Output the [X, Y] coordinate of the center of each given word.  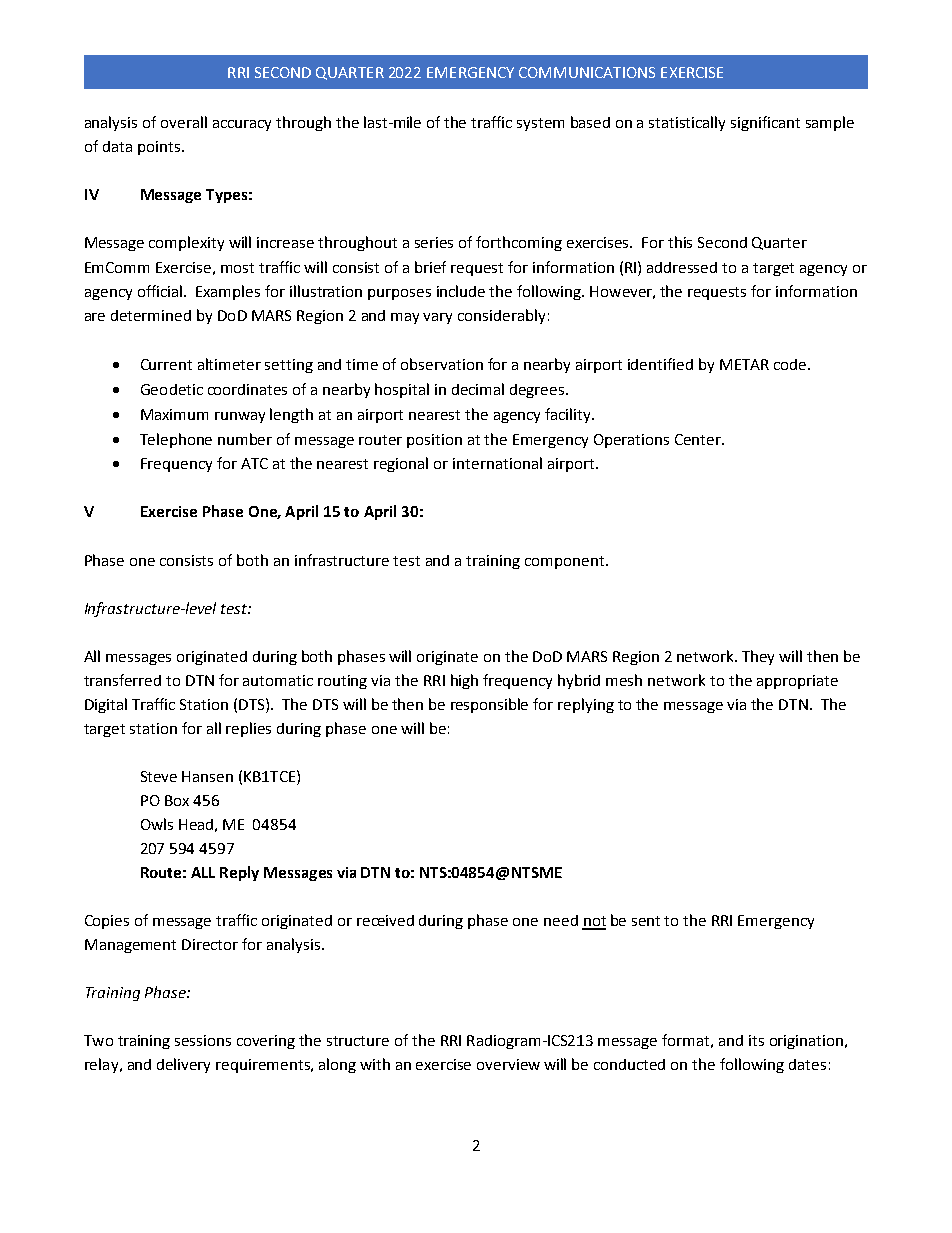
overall [184, 122]
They [758, 657]
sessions [203, 1040]
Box [177, 800]
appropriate [797, 682]
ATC [254, 463]
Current [166, 364]
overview [508, 1064]
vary [437, 318]
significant [765, 123]
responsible [489, 705]
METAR [744, 364]
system [540, 124]
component [566, 562]
